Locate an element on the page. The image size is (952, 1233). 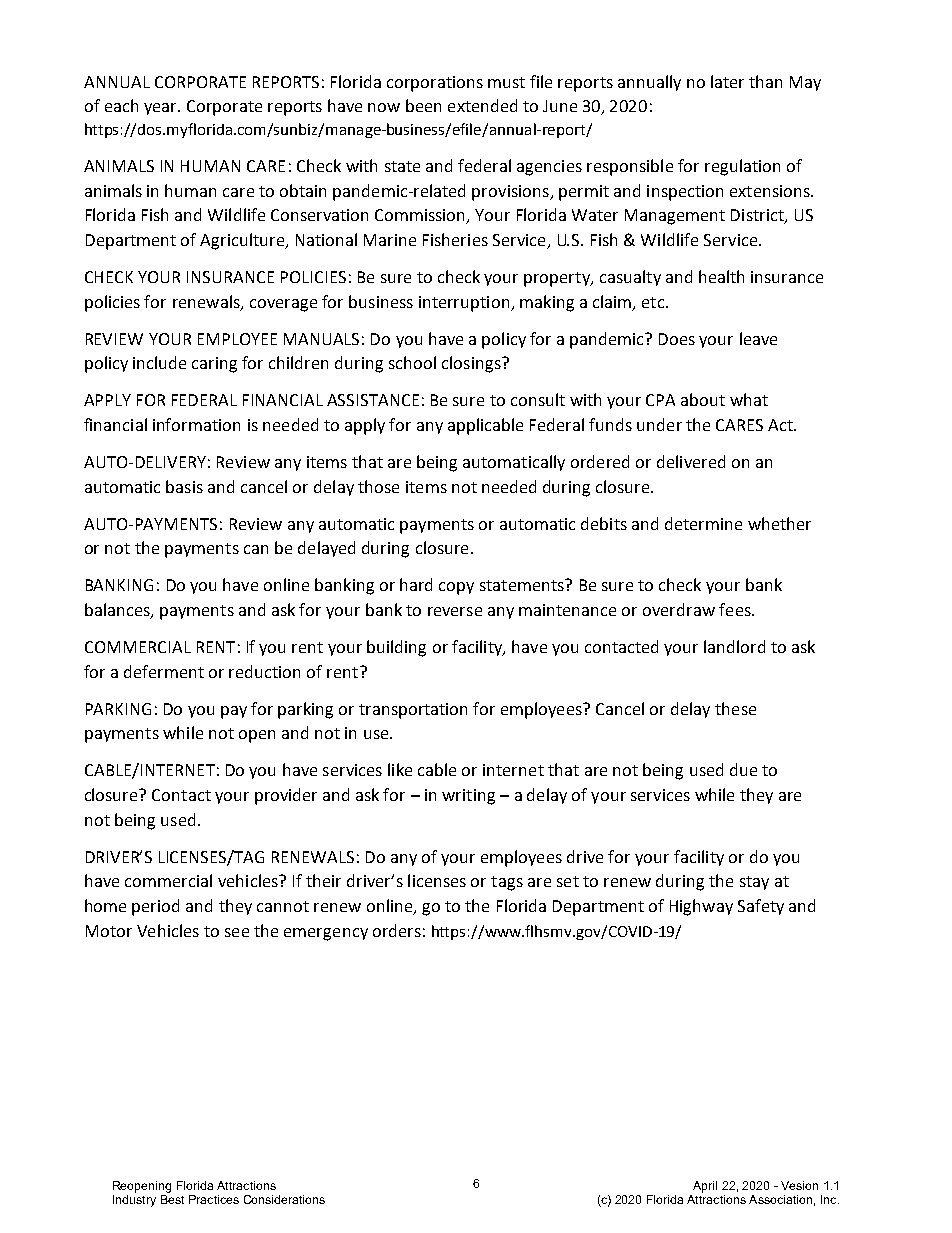
Considerations is located at coordinates (284, 1199).
